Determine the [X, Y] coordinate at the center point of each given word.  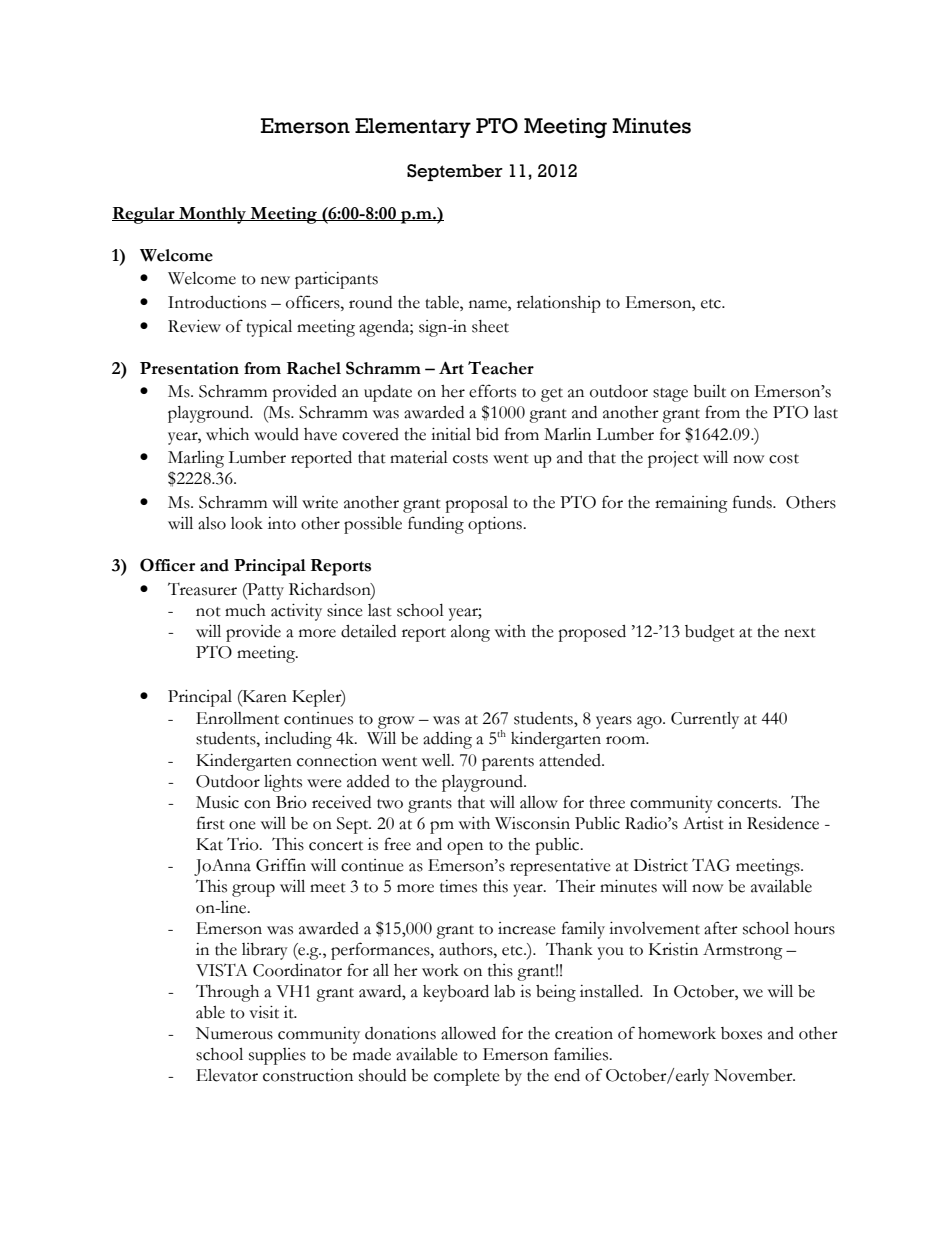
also [212, 523]
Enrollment [237, 718]
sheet [490, 326]
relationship [559, 304]
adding [447, 740]
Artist [703, 823]
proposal [476, 504]
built [709, 391]
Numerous [234, 1033]
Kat [209, 844]
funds [753, 502]
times [458, 886]
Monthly [212, 215]
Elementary [413, 128]
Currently [705, 720]
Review [194, 326]
